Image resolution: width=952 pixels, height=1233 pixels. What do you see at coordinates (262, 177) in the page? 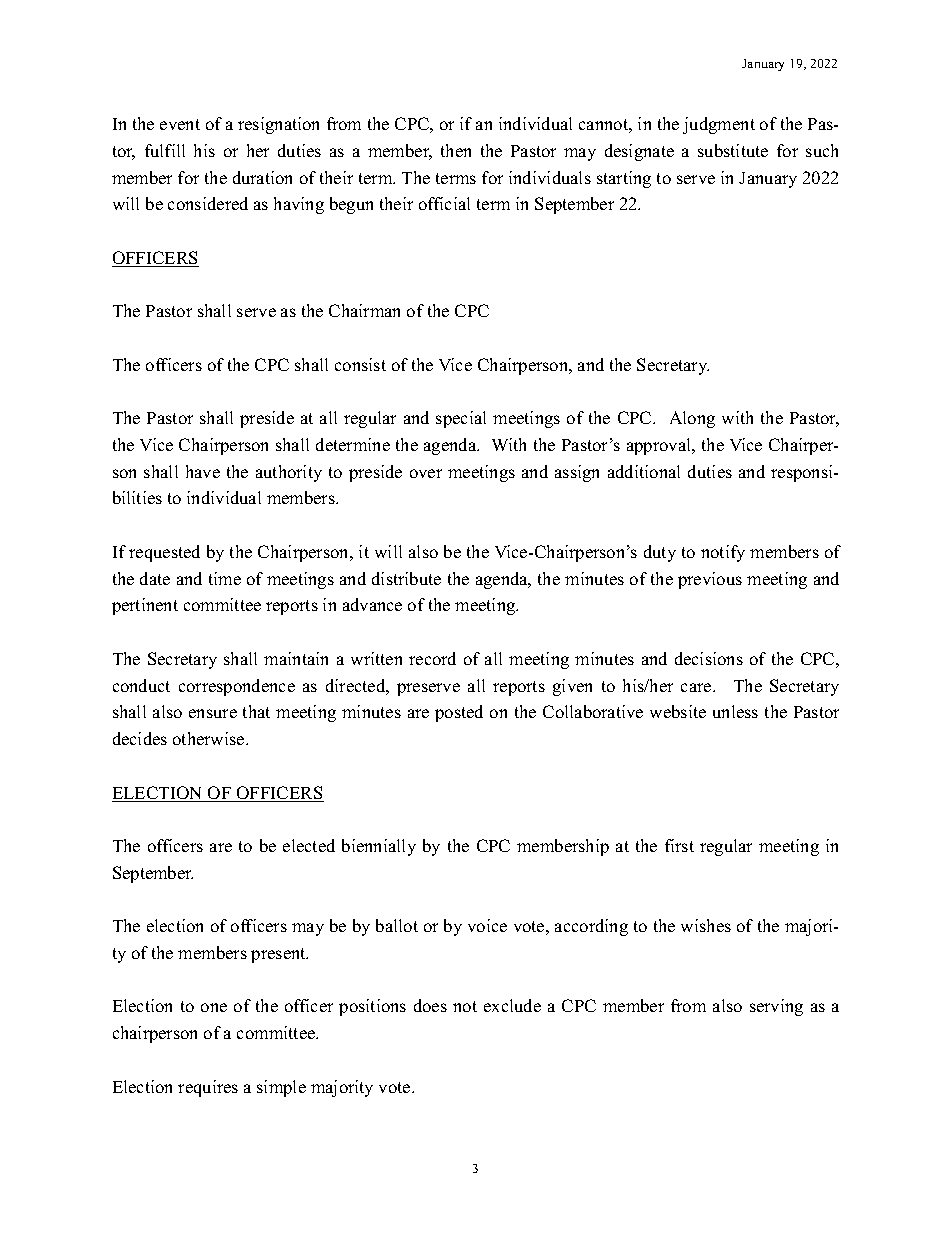
I see `duration` at bounding box center [262, 177].
